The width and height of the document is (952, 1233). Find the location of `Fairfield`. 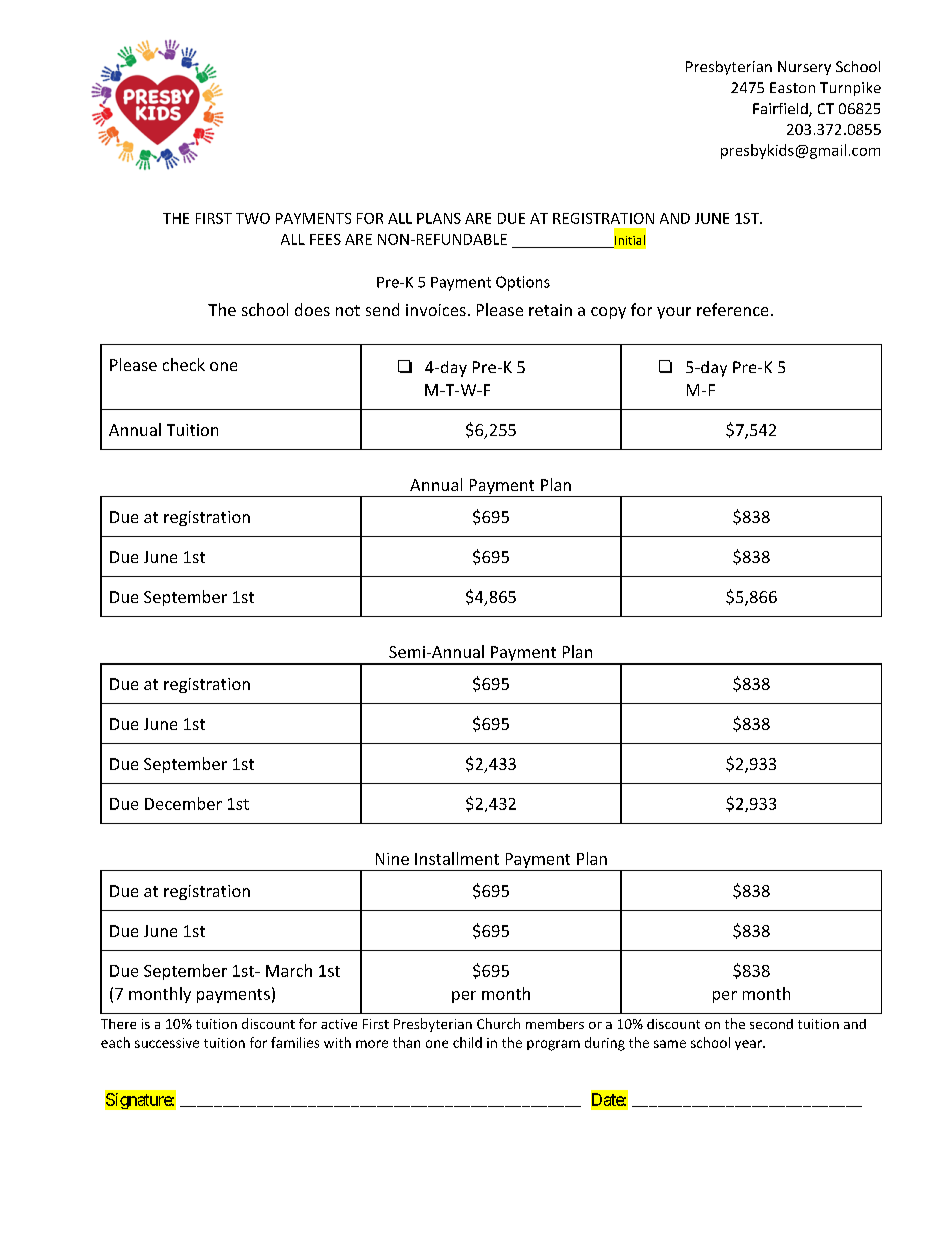

Fairfield is located at coordinates (781, 110).
